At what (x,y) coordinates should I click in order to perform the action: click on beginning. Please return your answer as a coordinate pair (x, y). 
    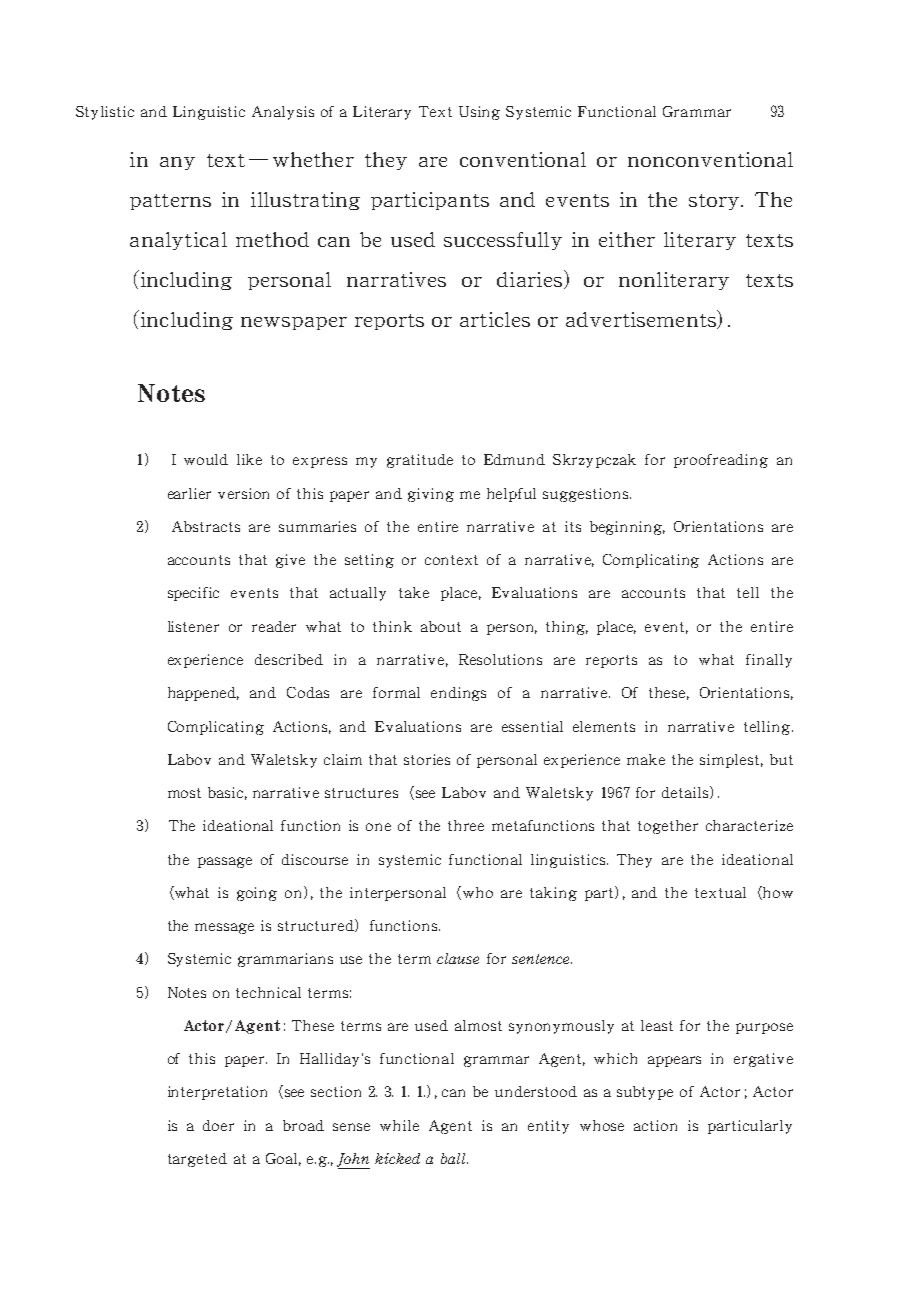
    Looking at the image, I should click on (627, 528).
